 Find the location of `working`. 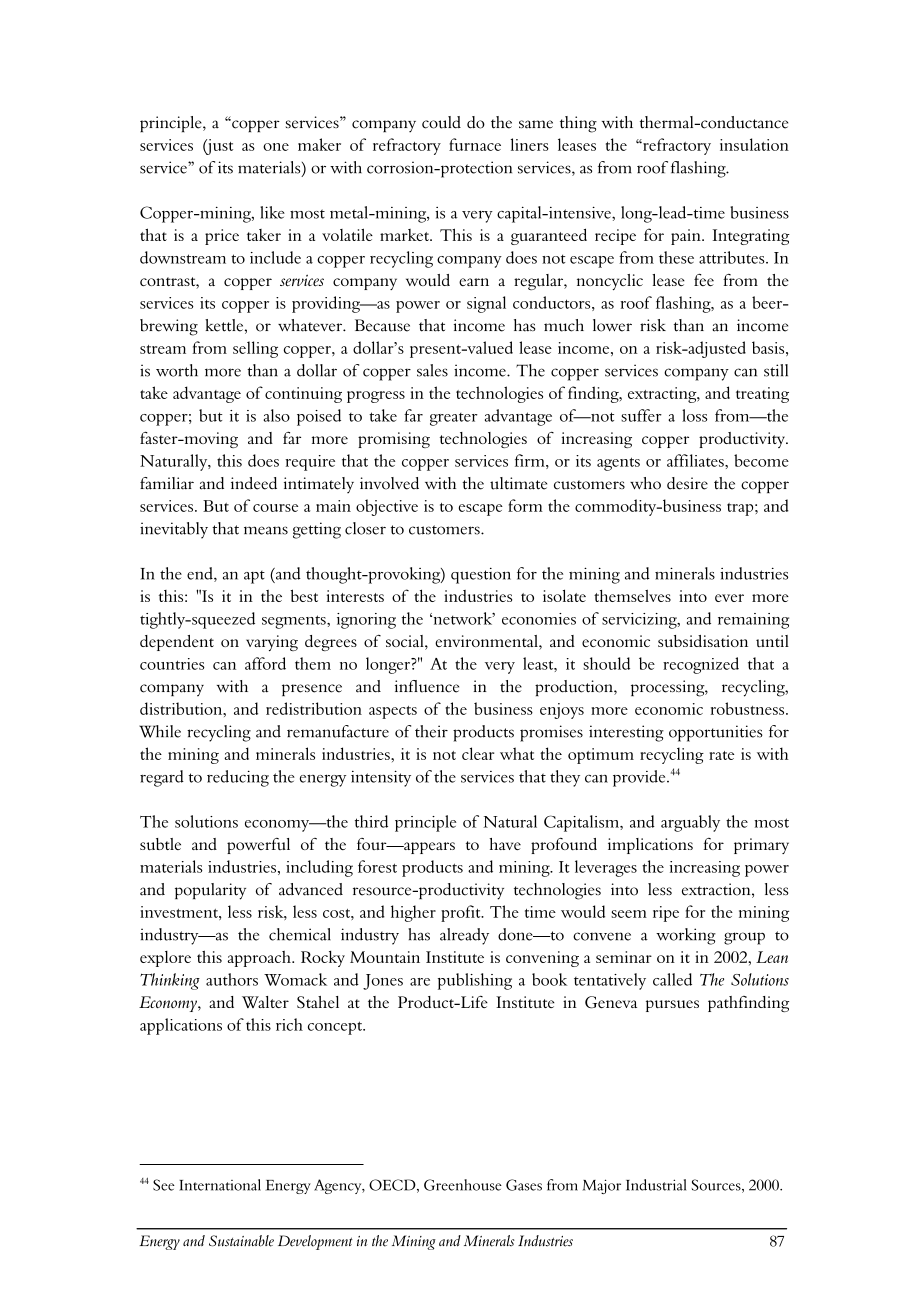

working is located at coordinates (686, 936).
